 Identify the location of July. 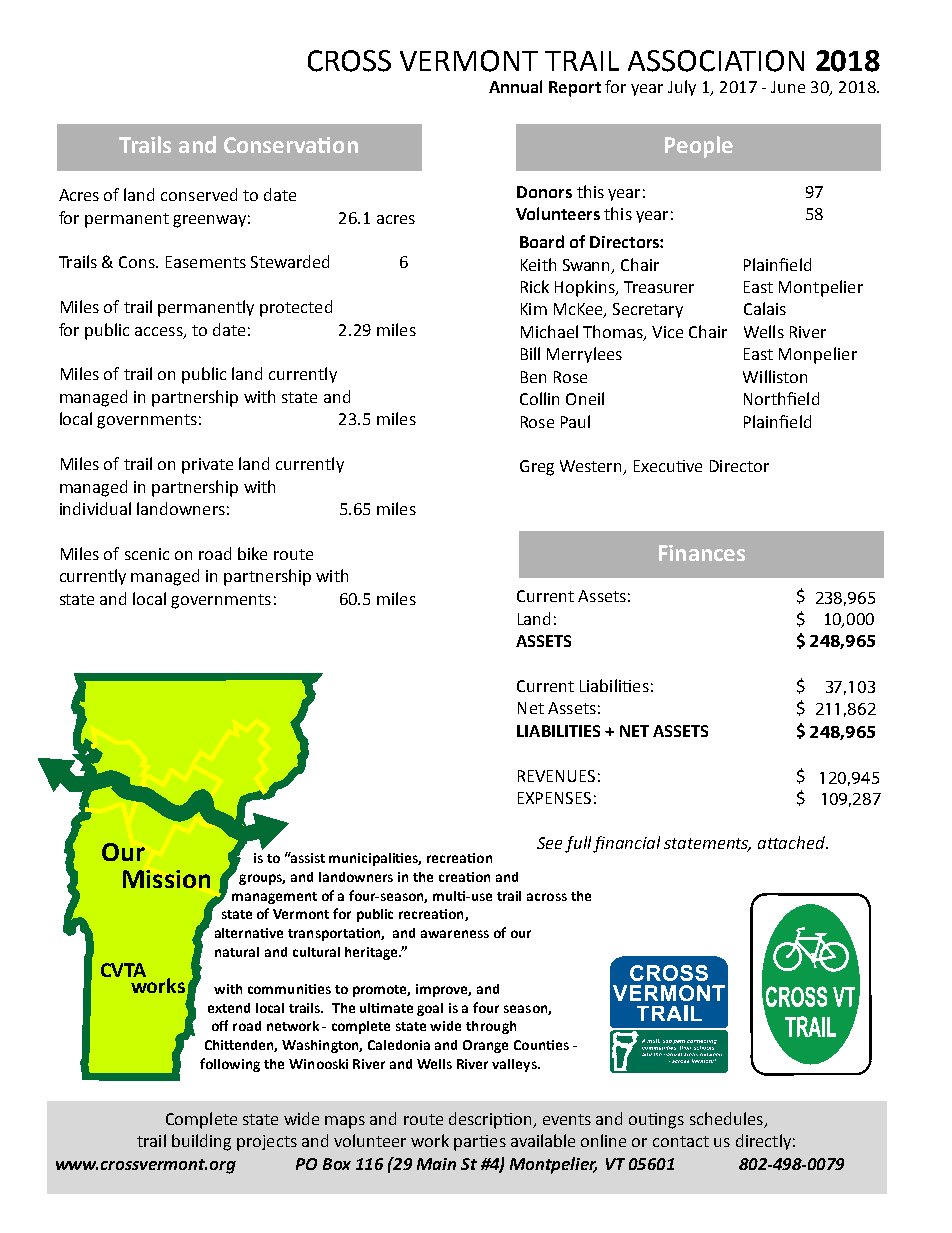
(682, 88).
